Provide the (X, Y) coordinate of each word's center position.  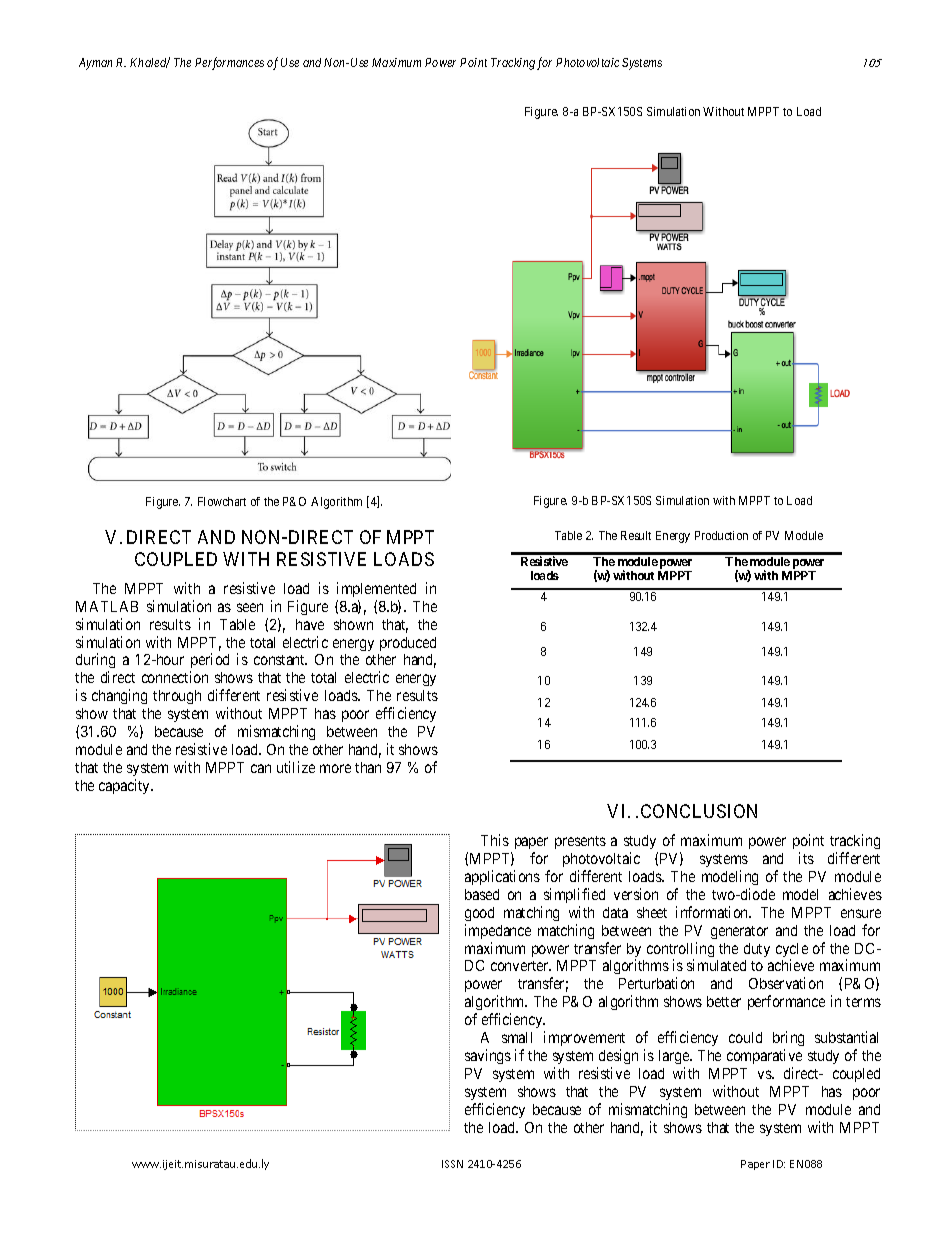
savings (488, 1056)
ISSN (452, 1164)
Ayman (95, 64)
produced (408, 644)
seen (250, 607)
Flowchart (222, 501)
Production (721, 535)
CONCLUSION (699, 811)
